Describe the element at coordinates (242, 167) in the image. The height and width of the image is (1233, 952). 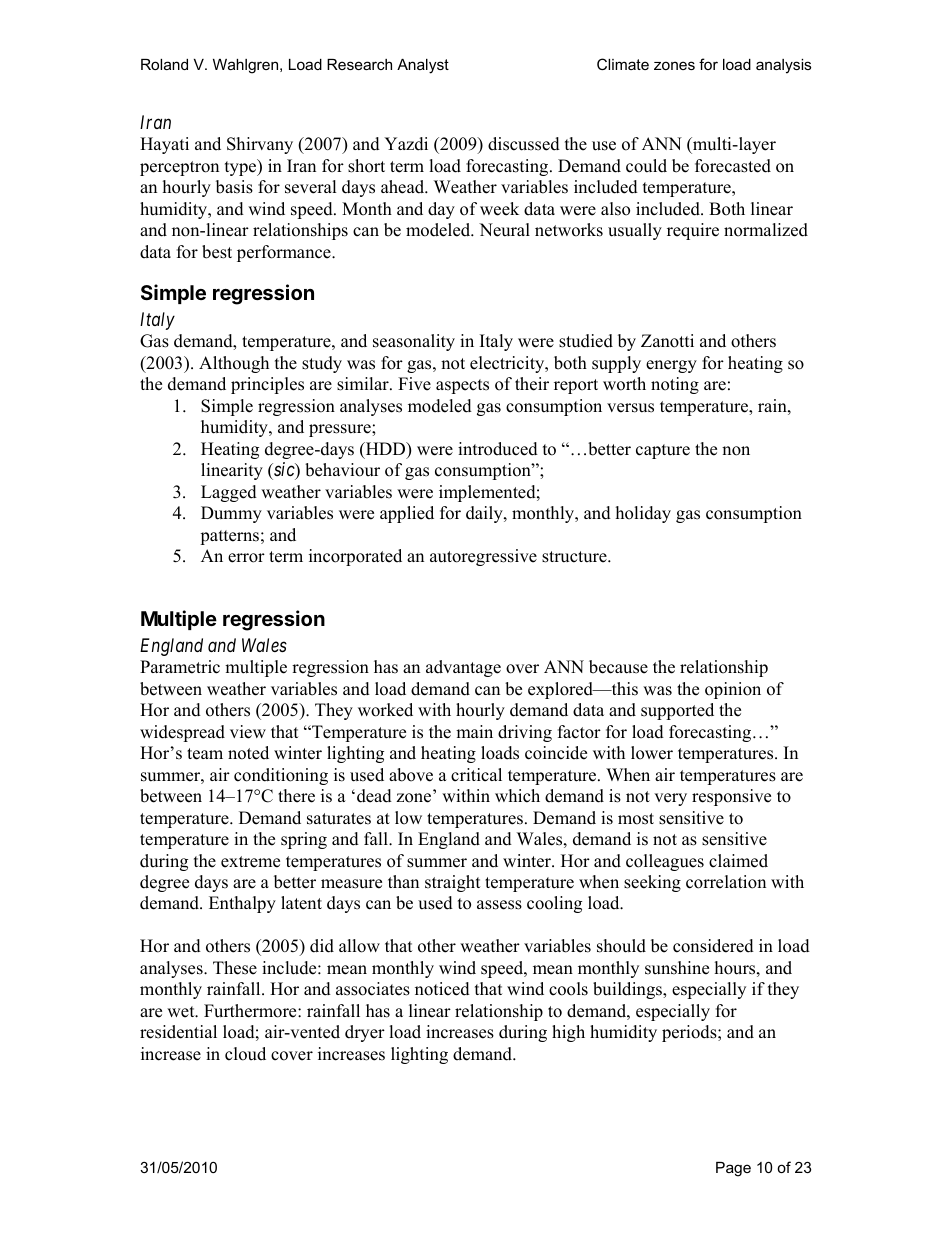
I see `type` at that location.
